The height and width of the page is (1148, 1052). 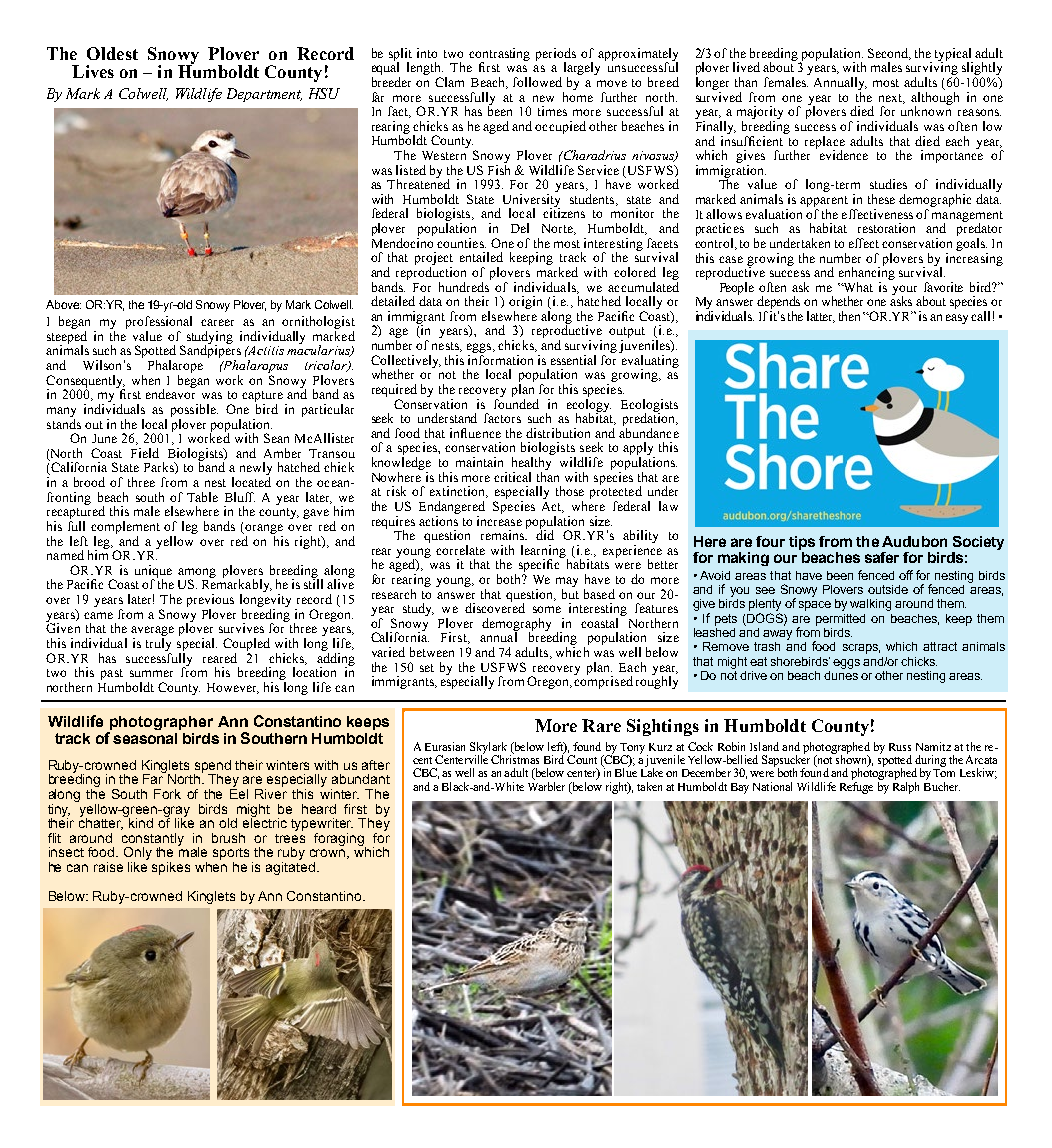 What do you see at coordinates (160, 468) in the page?
I see `Parks` at bounding box center [160, 468].
